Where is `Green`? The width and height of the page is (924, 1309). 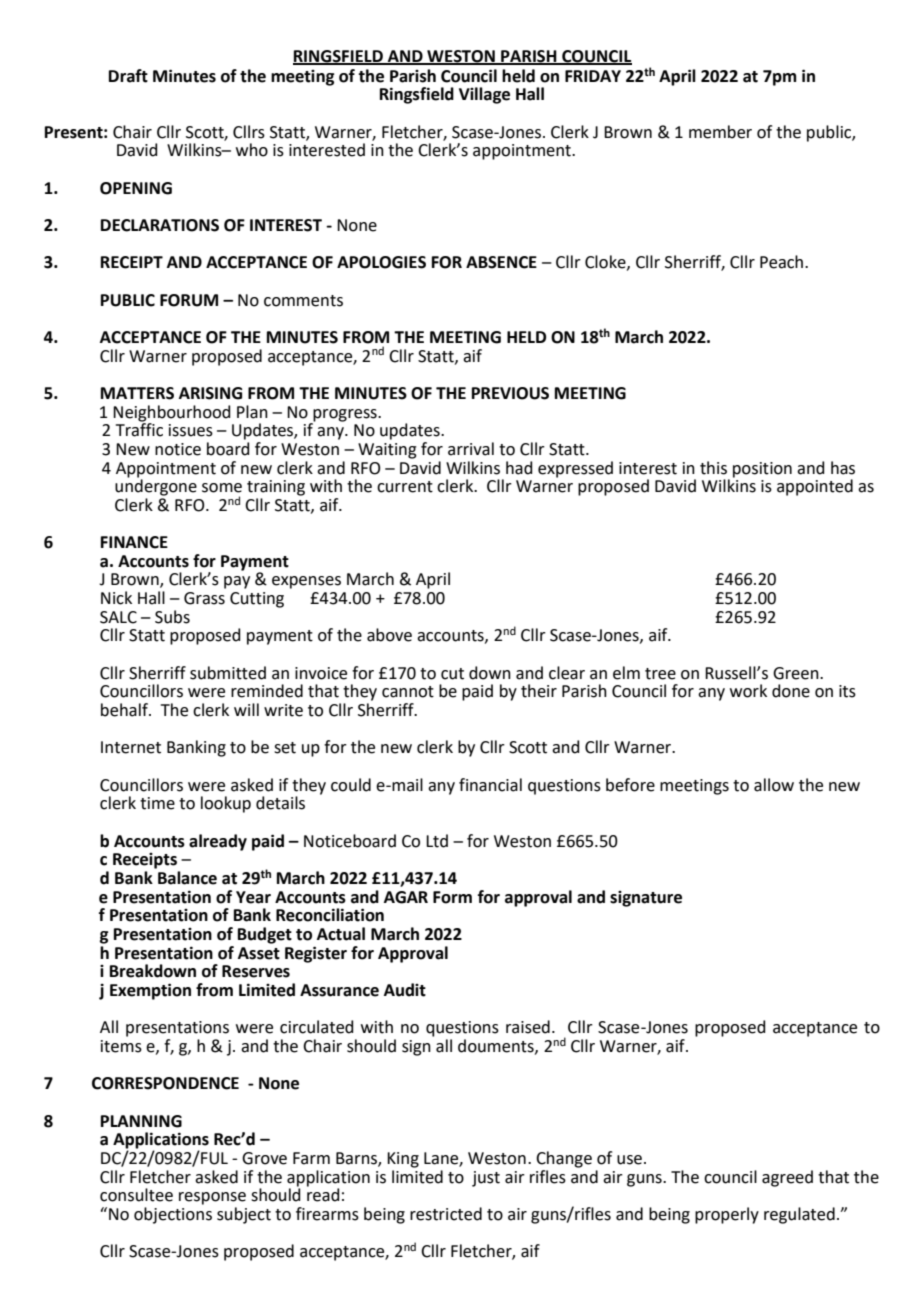 Green is located at coordinates (797, 673).
